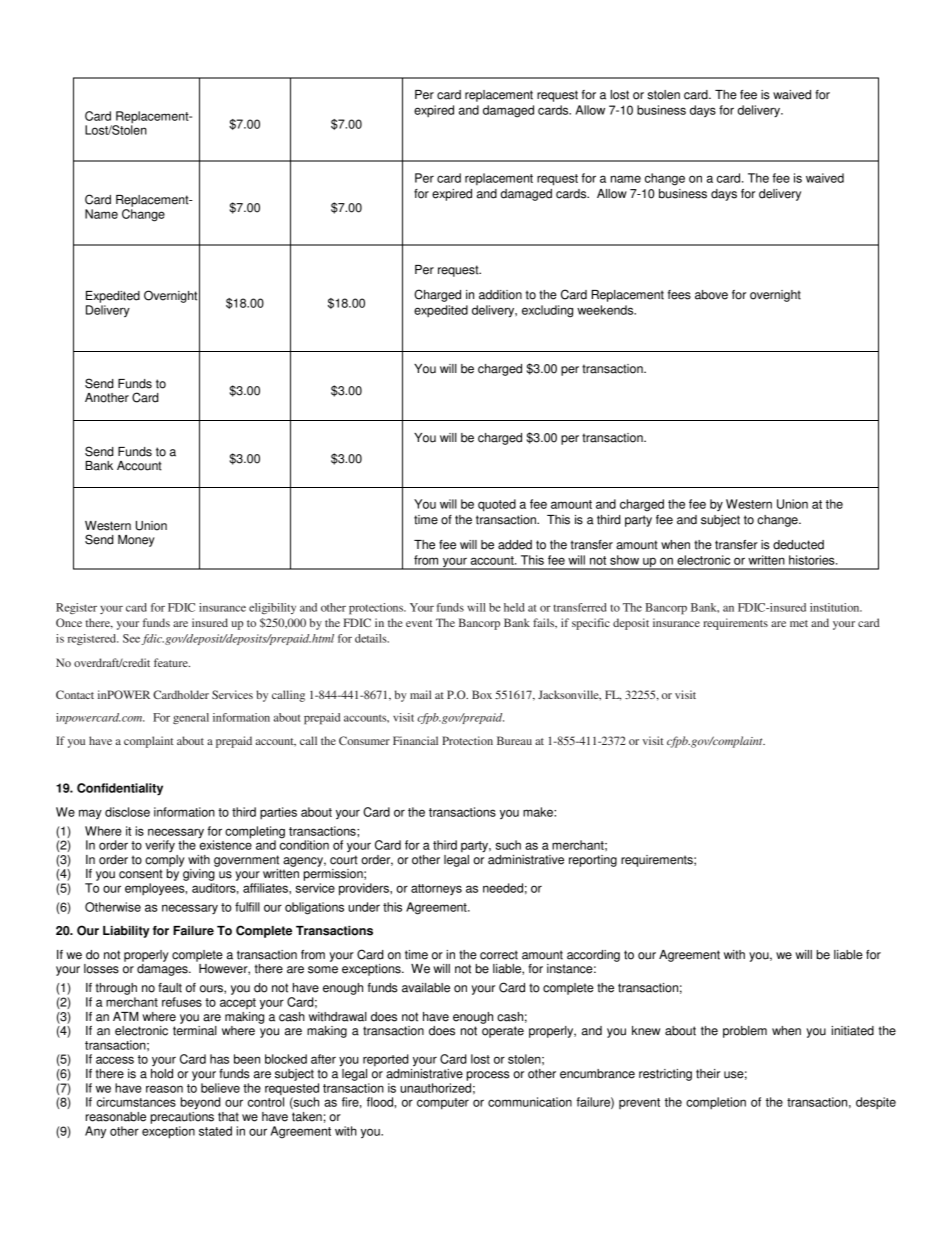  Describe the element at coordinates (539, 812) in the screenshot. I see `make` at that location.
